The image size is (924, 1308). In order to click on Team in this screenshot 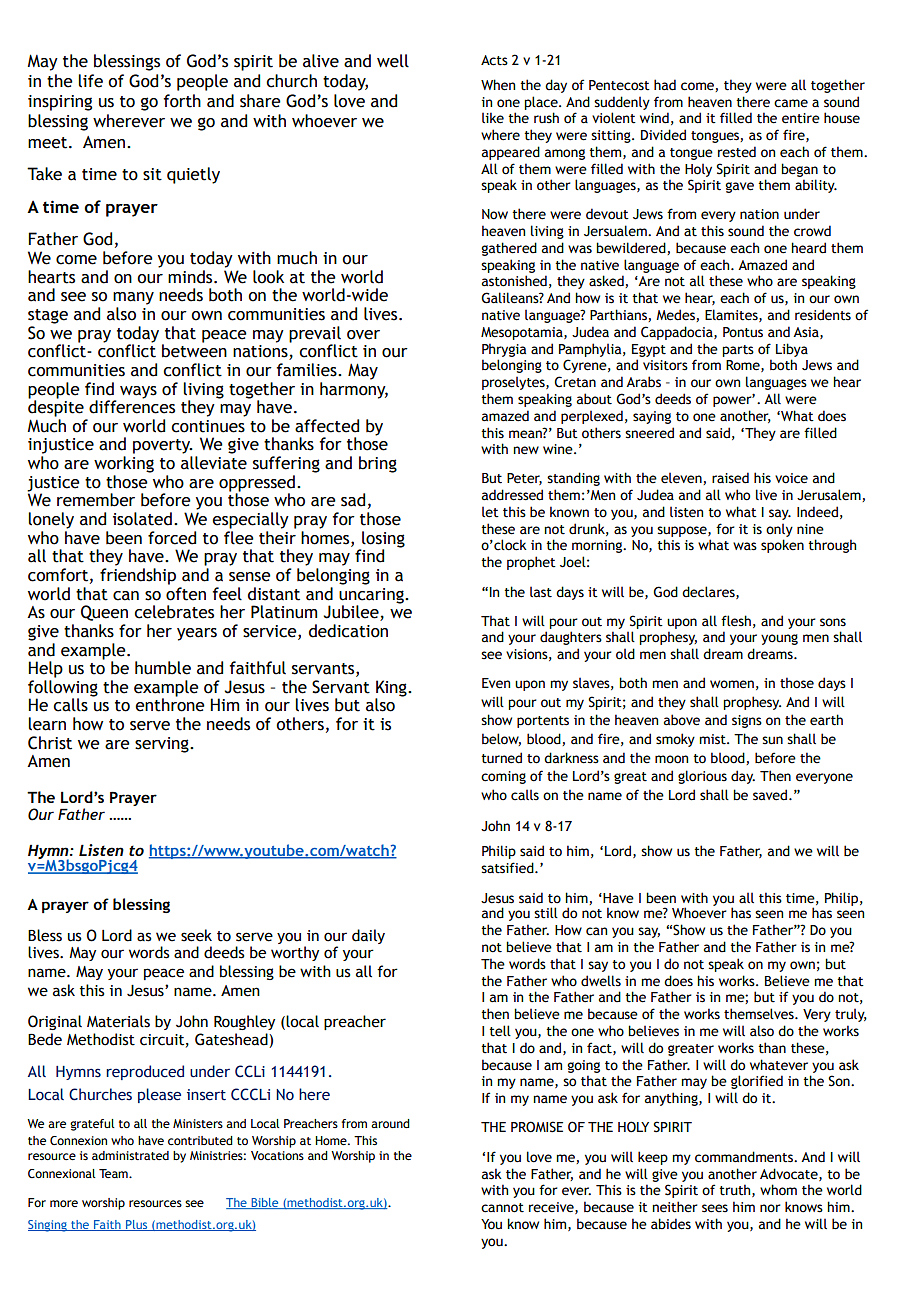, I will do `click(114, 1173)`.
